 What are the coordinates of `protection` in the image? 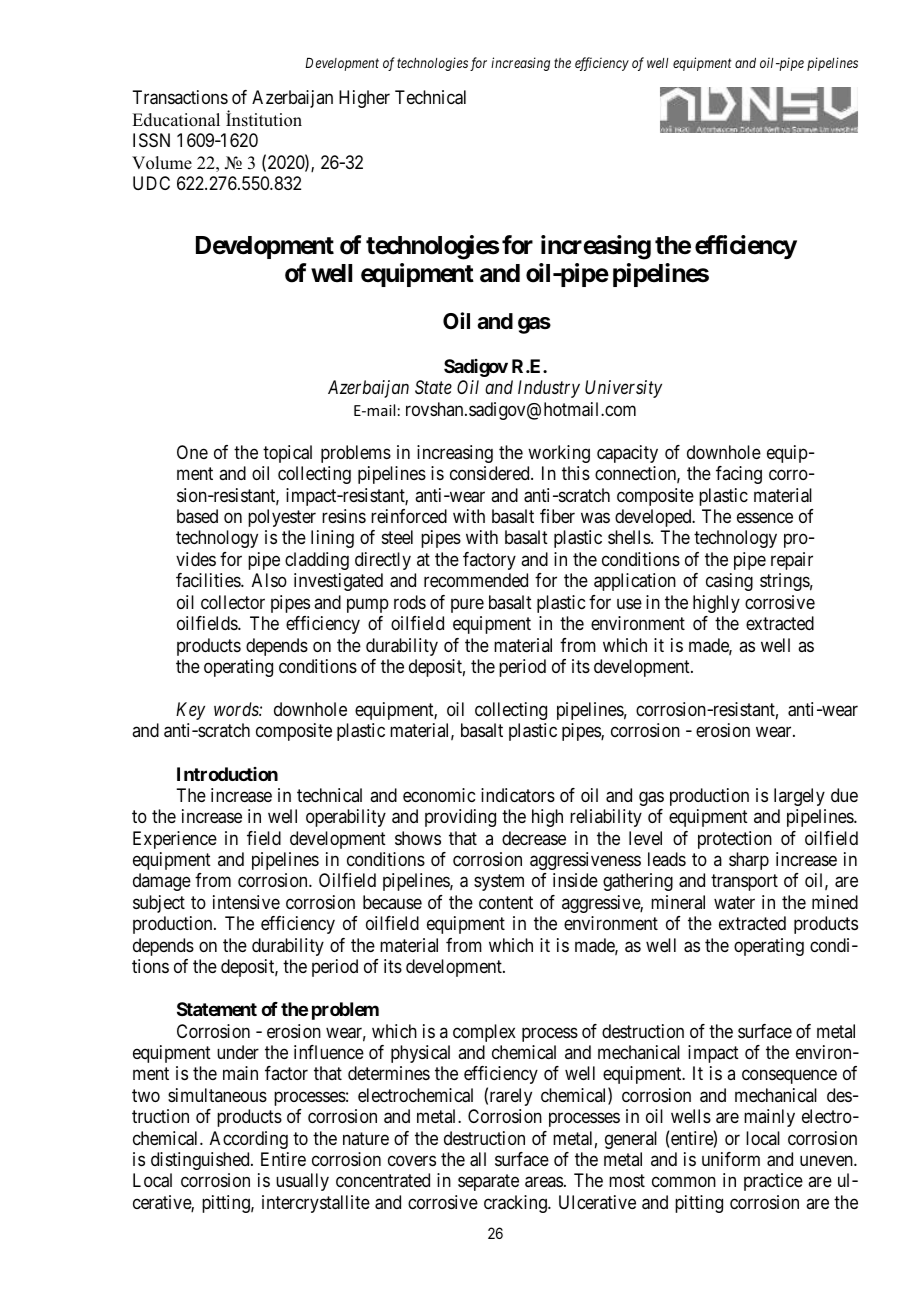 It's located at (735, 840).
